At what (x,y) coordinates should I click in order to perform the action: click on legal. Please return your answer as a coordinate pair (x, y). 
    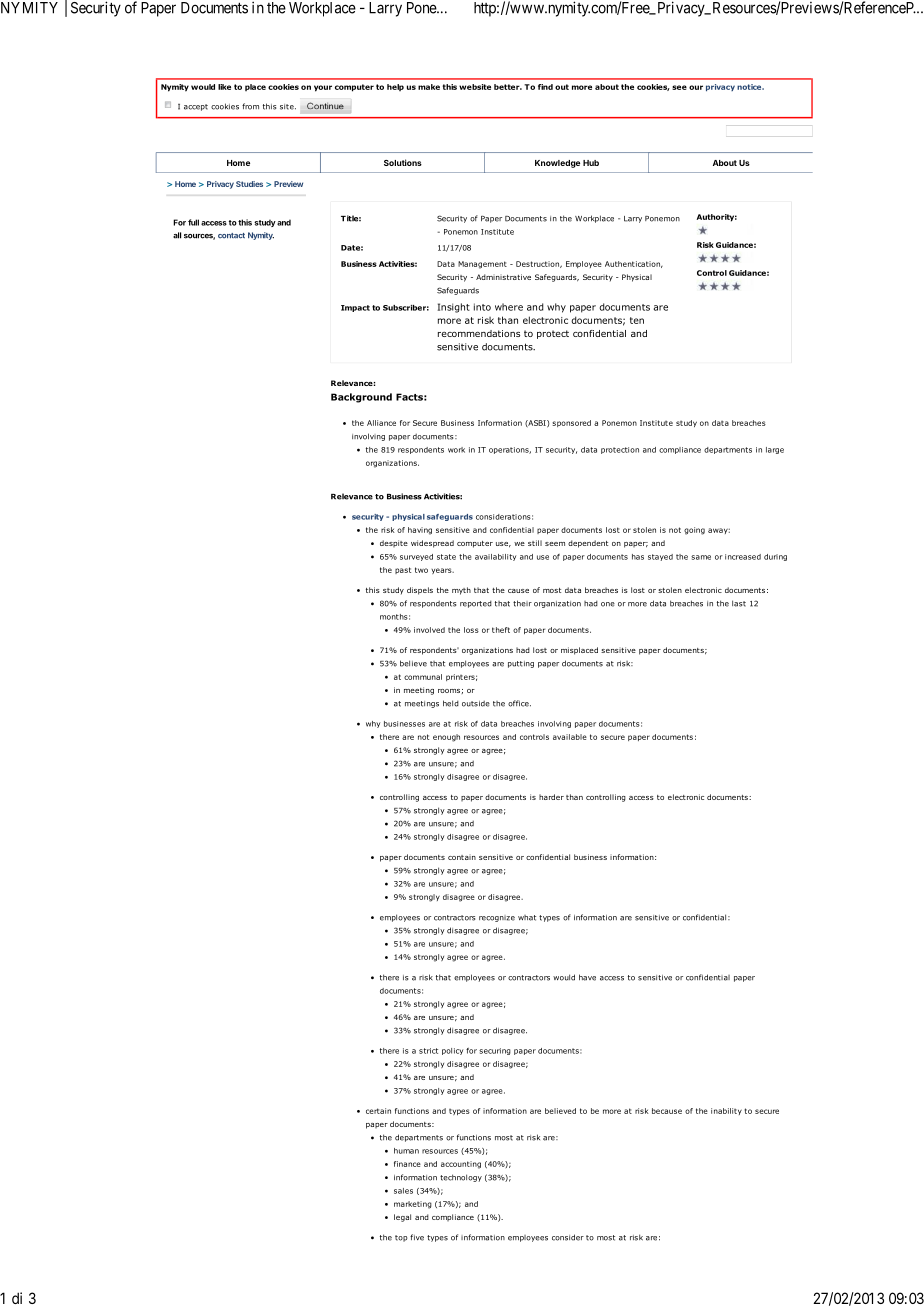
    Looking at the image, I should click on (402, 1218).
